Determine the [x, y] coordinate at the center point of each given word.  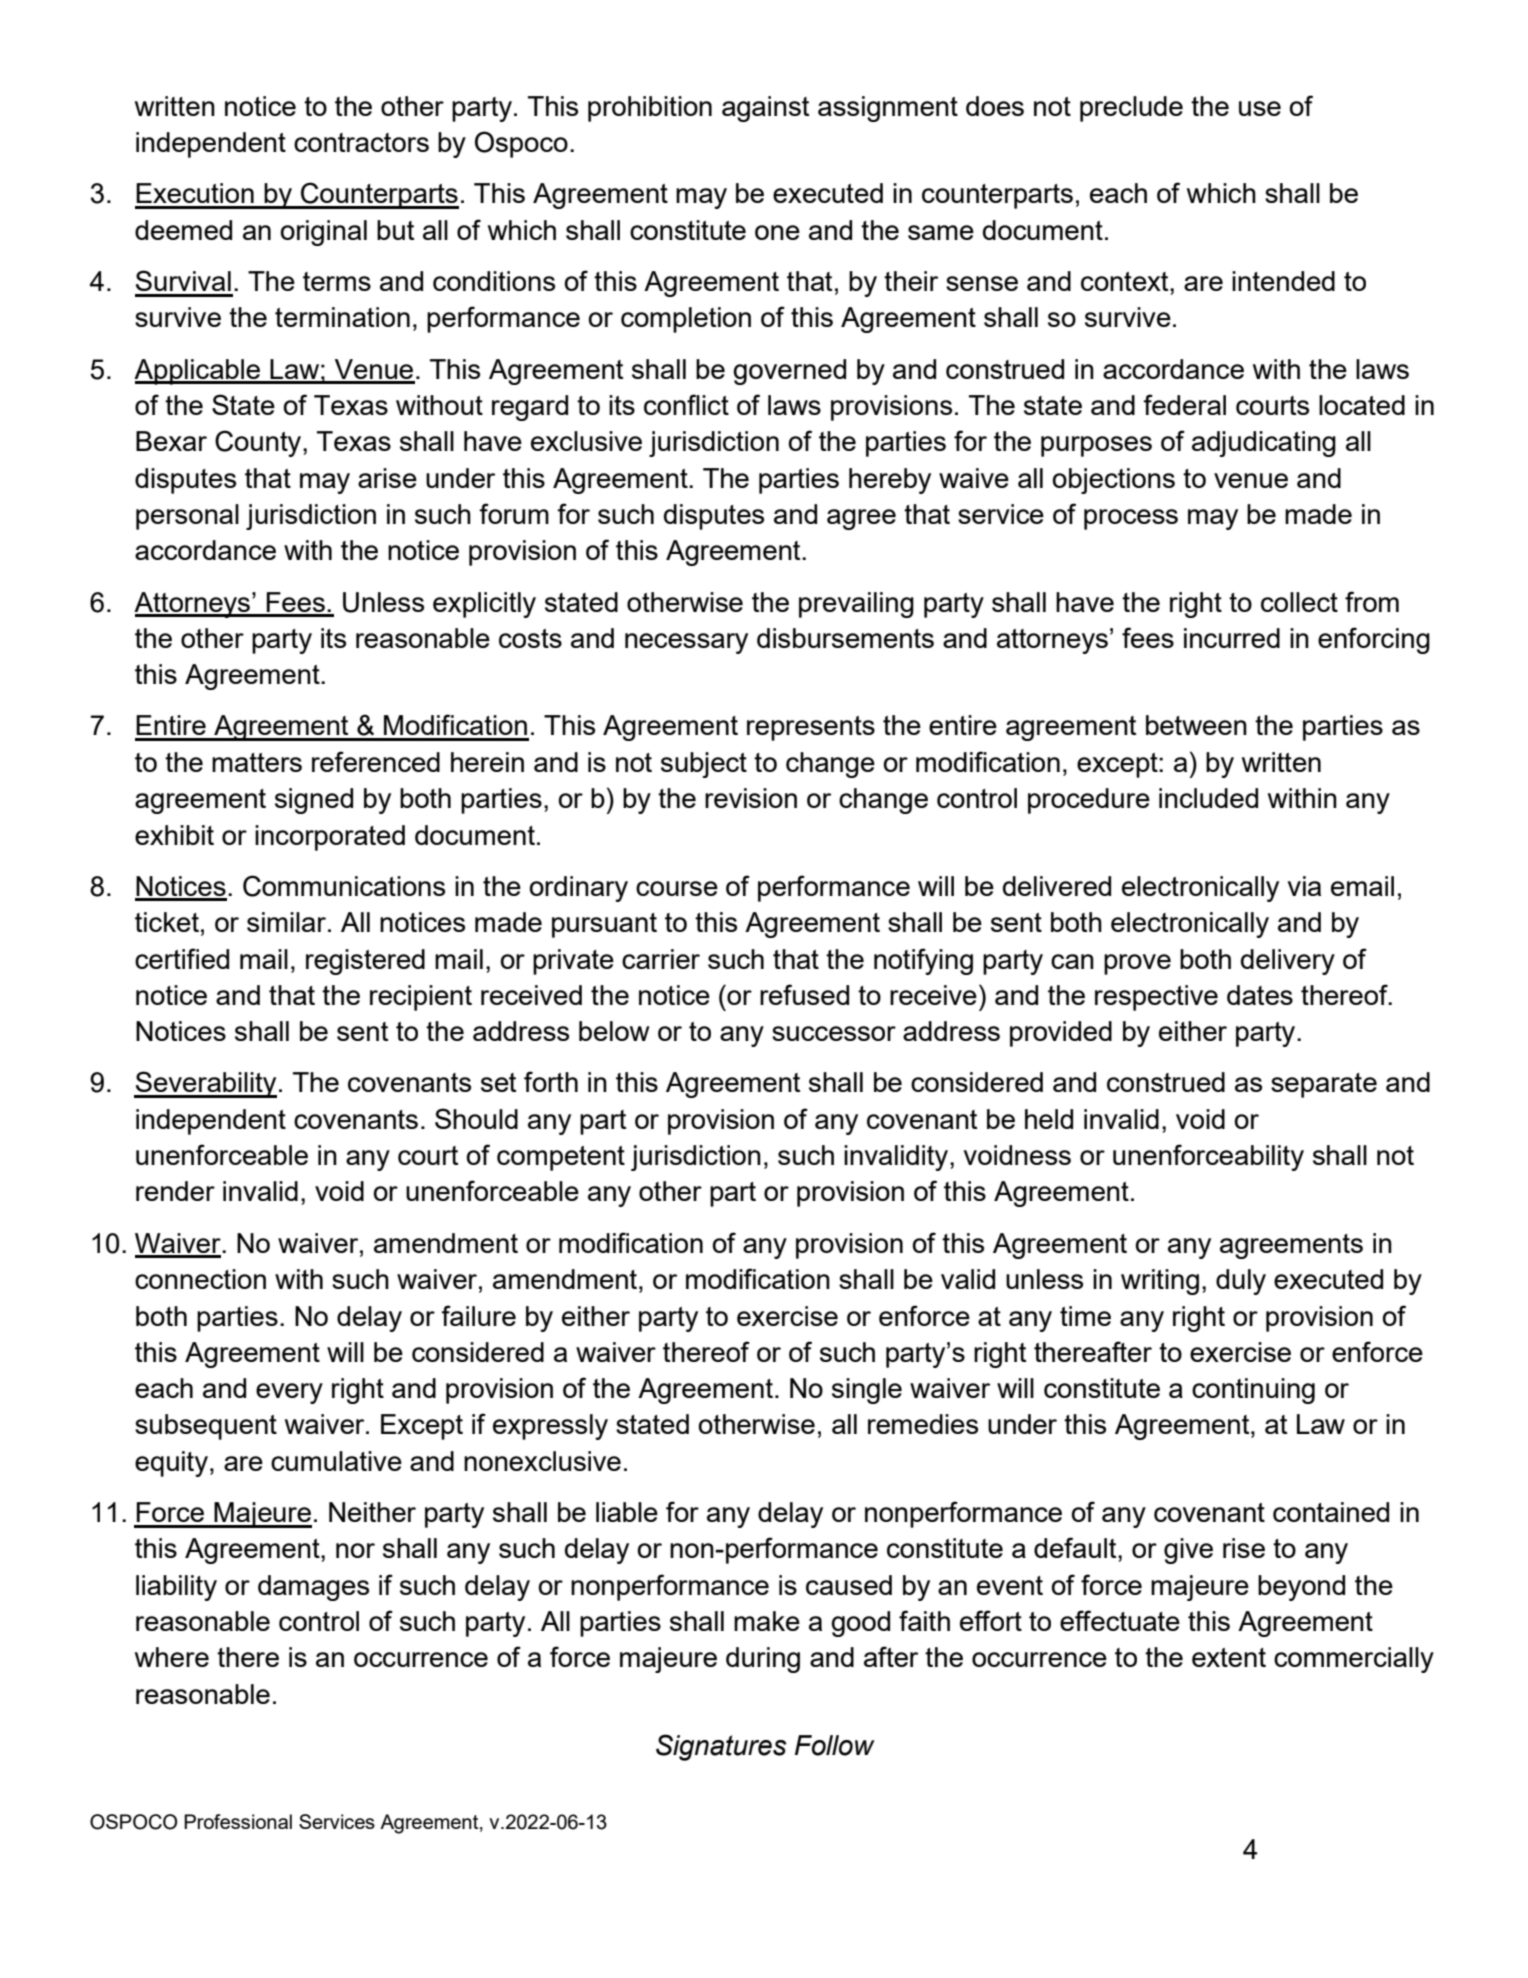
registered [365, 962]
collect [1299, 602]
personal [187, 517]
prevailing [856, 605]
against [765, 109]
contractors [361, 142]
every [289, 1393]
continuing [1253, 1391]
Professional [238, 1821]
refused [804, 994]
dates [1260, 995]
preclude [1131, 109]
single [867, 1391]
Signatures [721, 1747]
